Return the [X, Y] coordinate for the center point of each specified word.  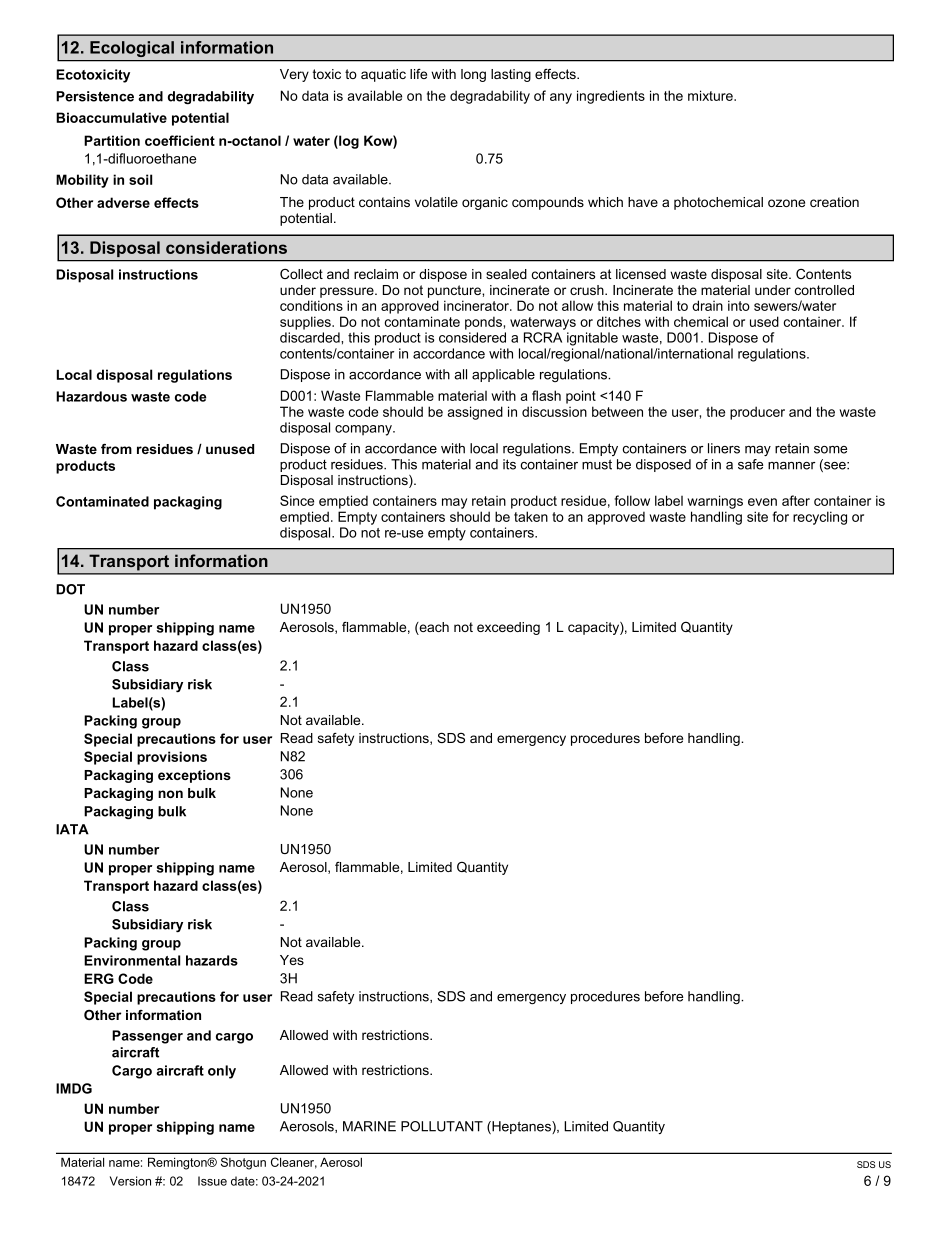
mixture [711, 95]
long [473, 75]
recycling [820, 518]
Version [130, 1181]
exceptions [194, 776]
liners [724, 448]
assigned [475, 413]
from [116, 449]
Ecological [132, 49]
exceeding [508, 628]
